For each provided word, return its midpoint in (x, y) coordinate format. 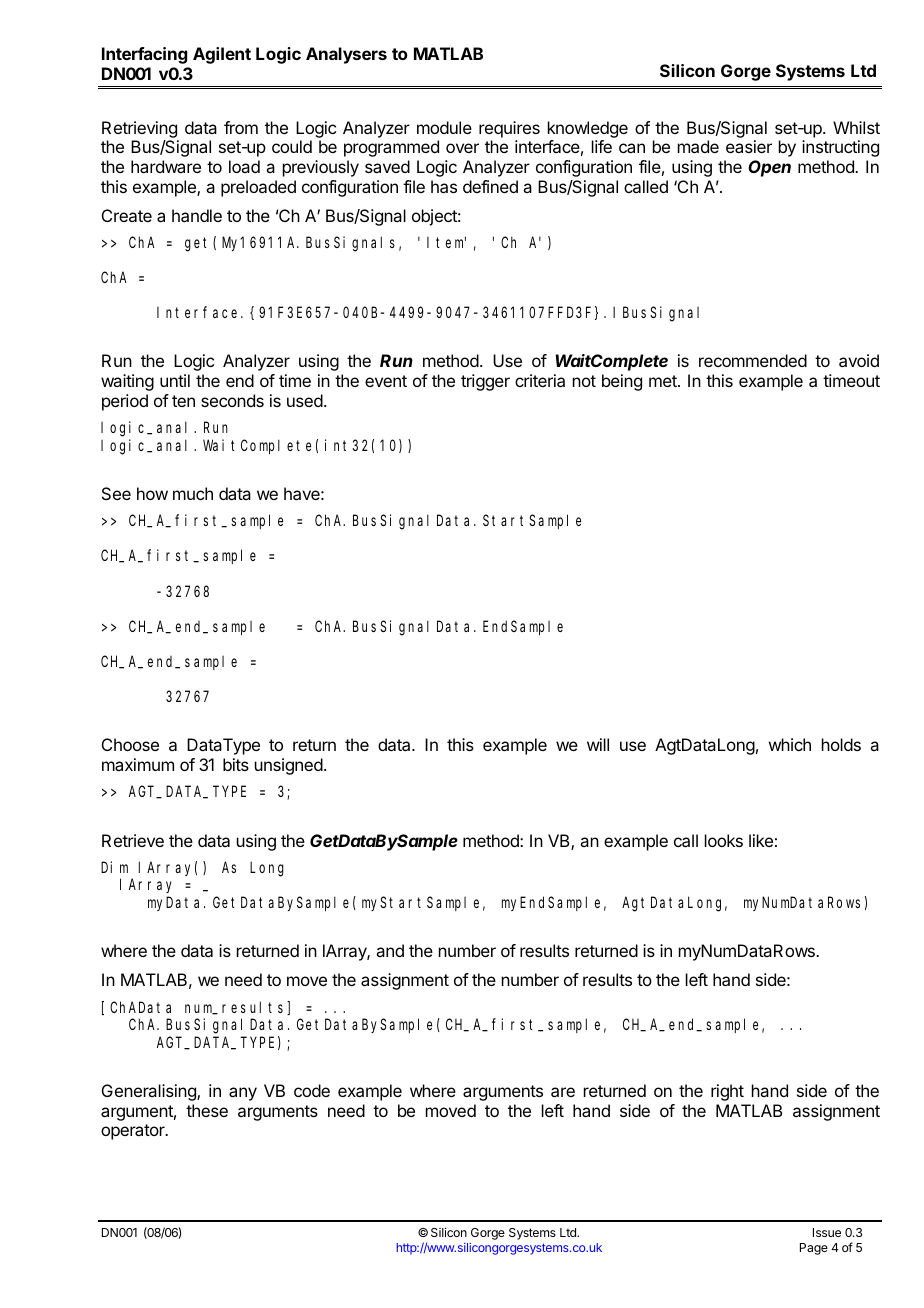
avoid (859, 360)
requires (509, 129)
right (727, 1092)
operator (134, 1132)
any (243, 1094)
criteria (540, 380)
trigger (485, 382)
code (312, 1090)
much (193, 493)
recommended (753, 360)
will (598, 744)
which (790, 744)
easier (749, 146)
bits (236, 764)
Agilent (222, 55)
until (175, 380)
